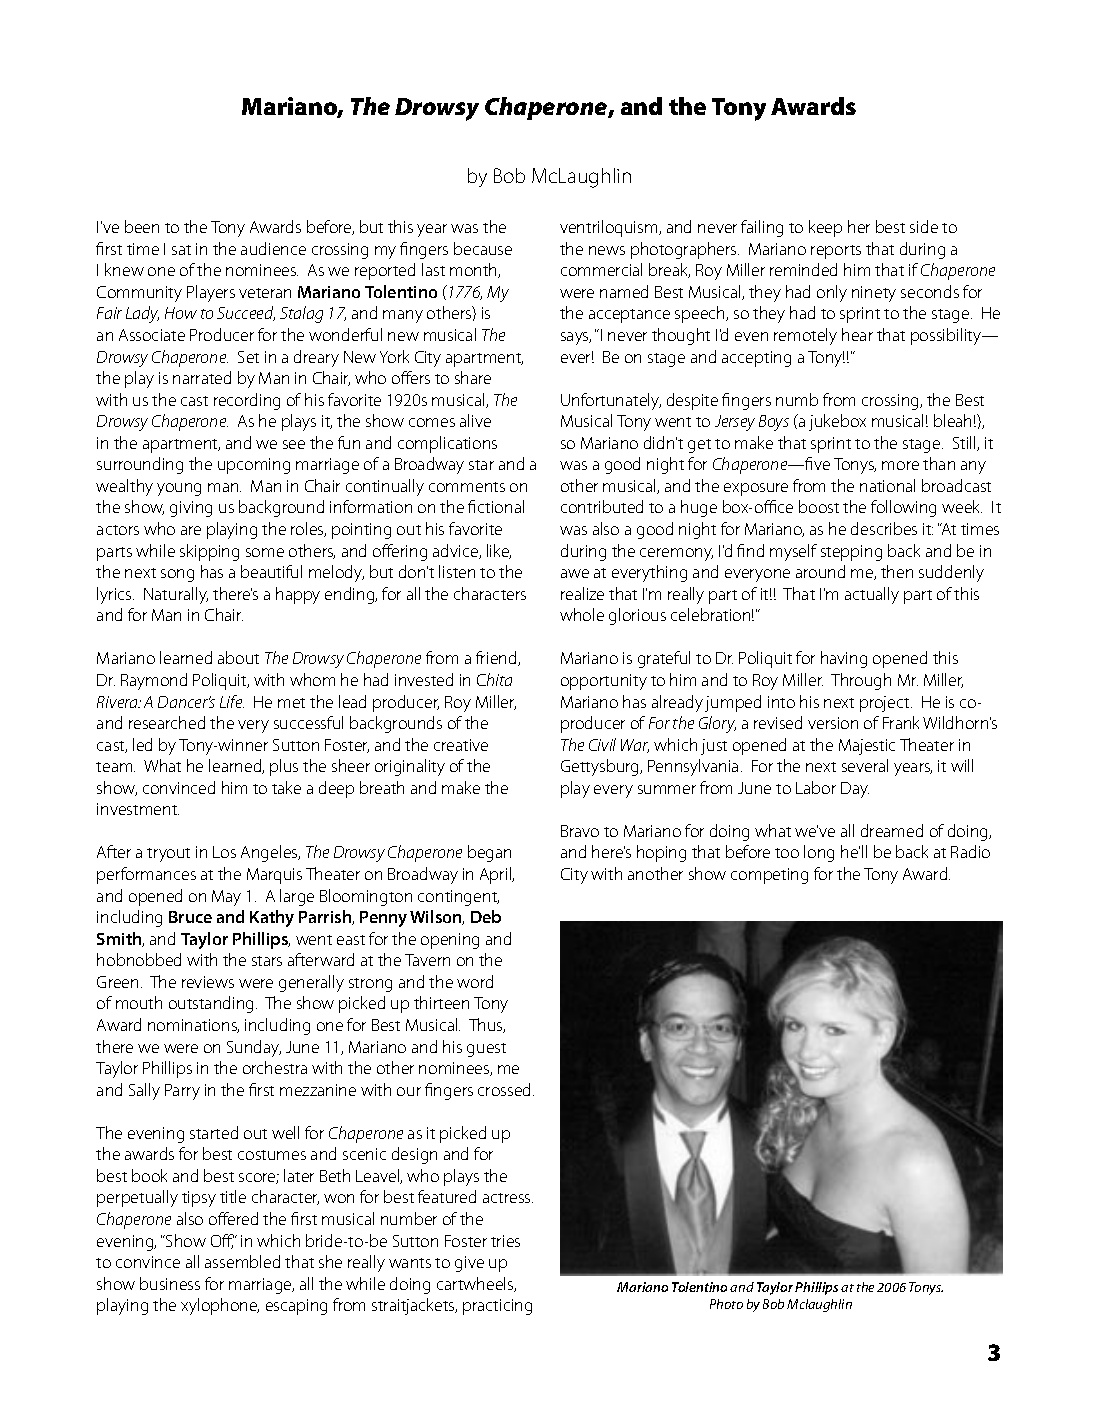 The height and width of the image is (1423, 1099). Describe the element at coordinates (769, 876) in the image. I see `competing` at that location.
